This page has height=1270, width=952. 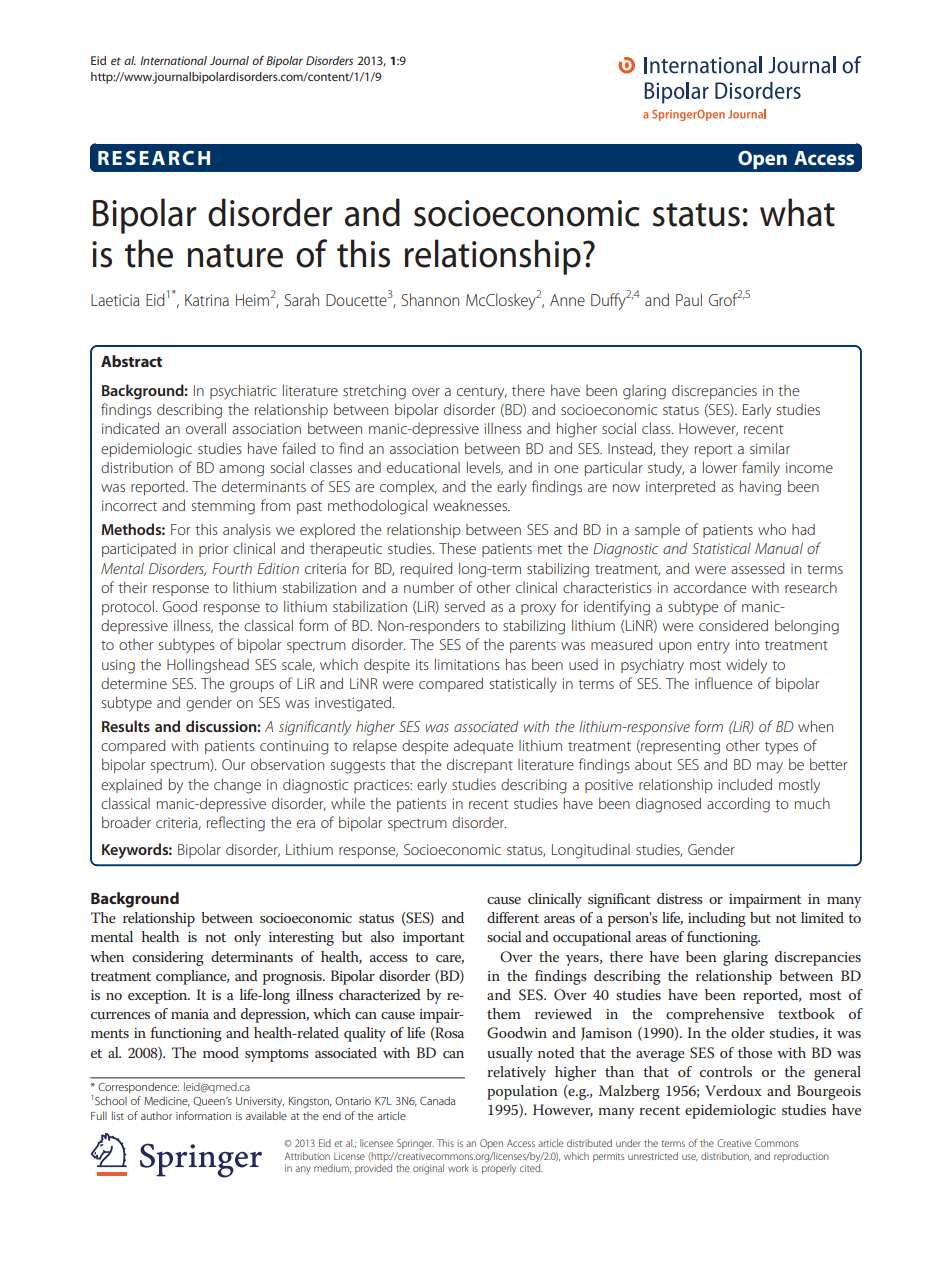 What do you see at coordinates (156, 1115) in the page?
I see `author` at bounding box center [156, 1115].
